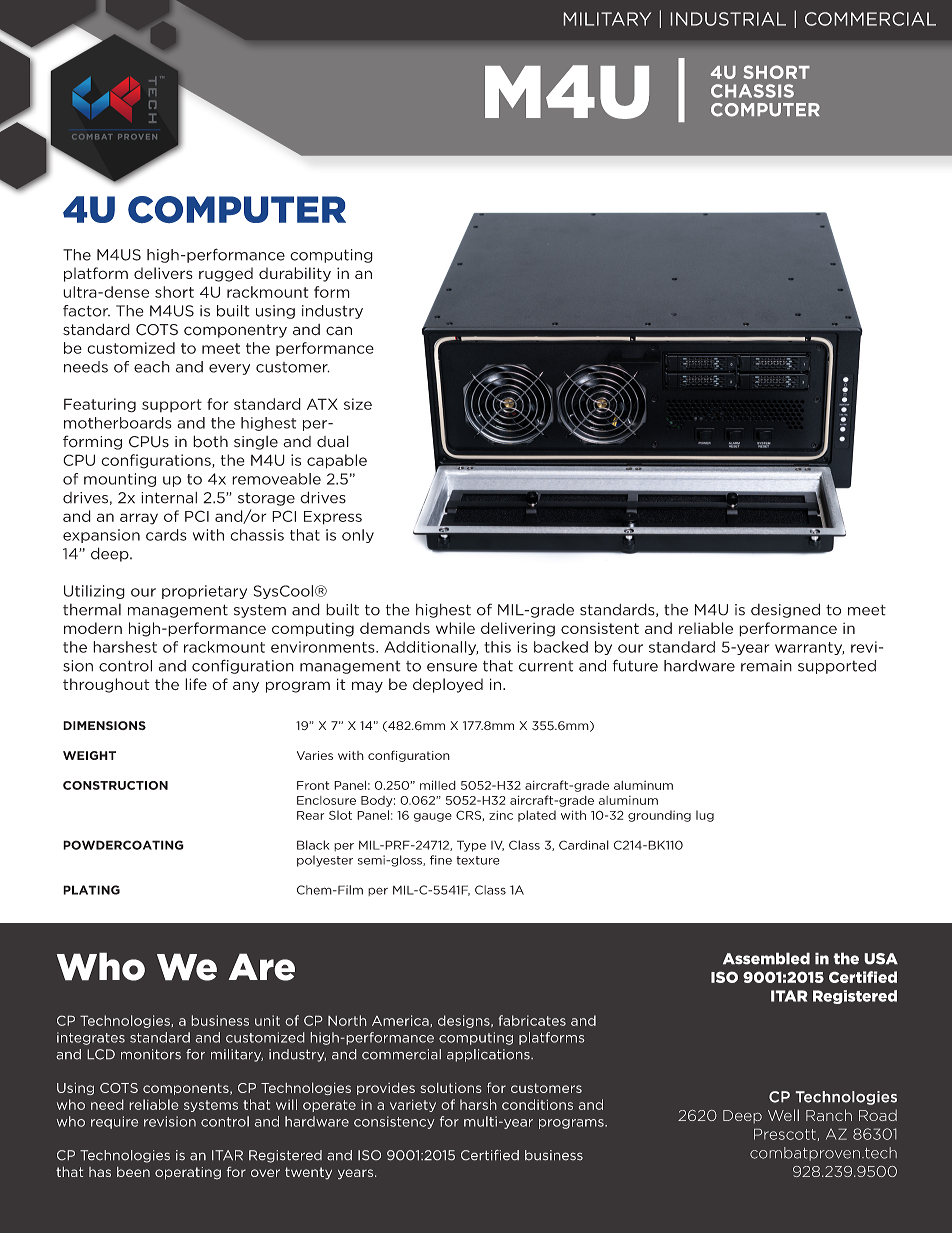 This image has width=952, height=1233. I want to click on remain, so click(766, 666).
